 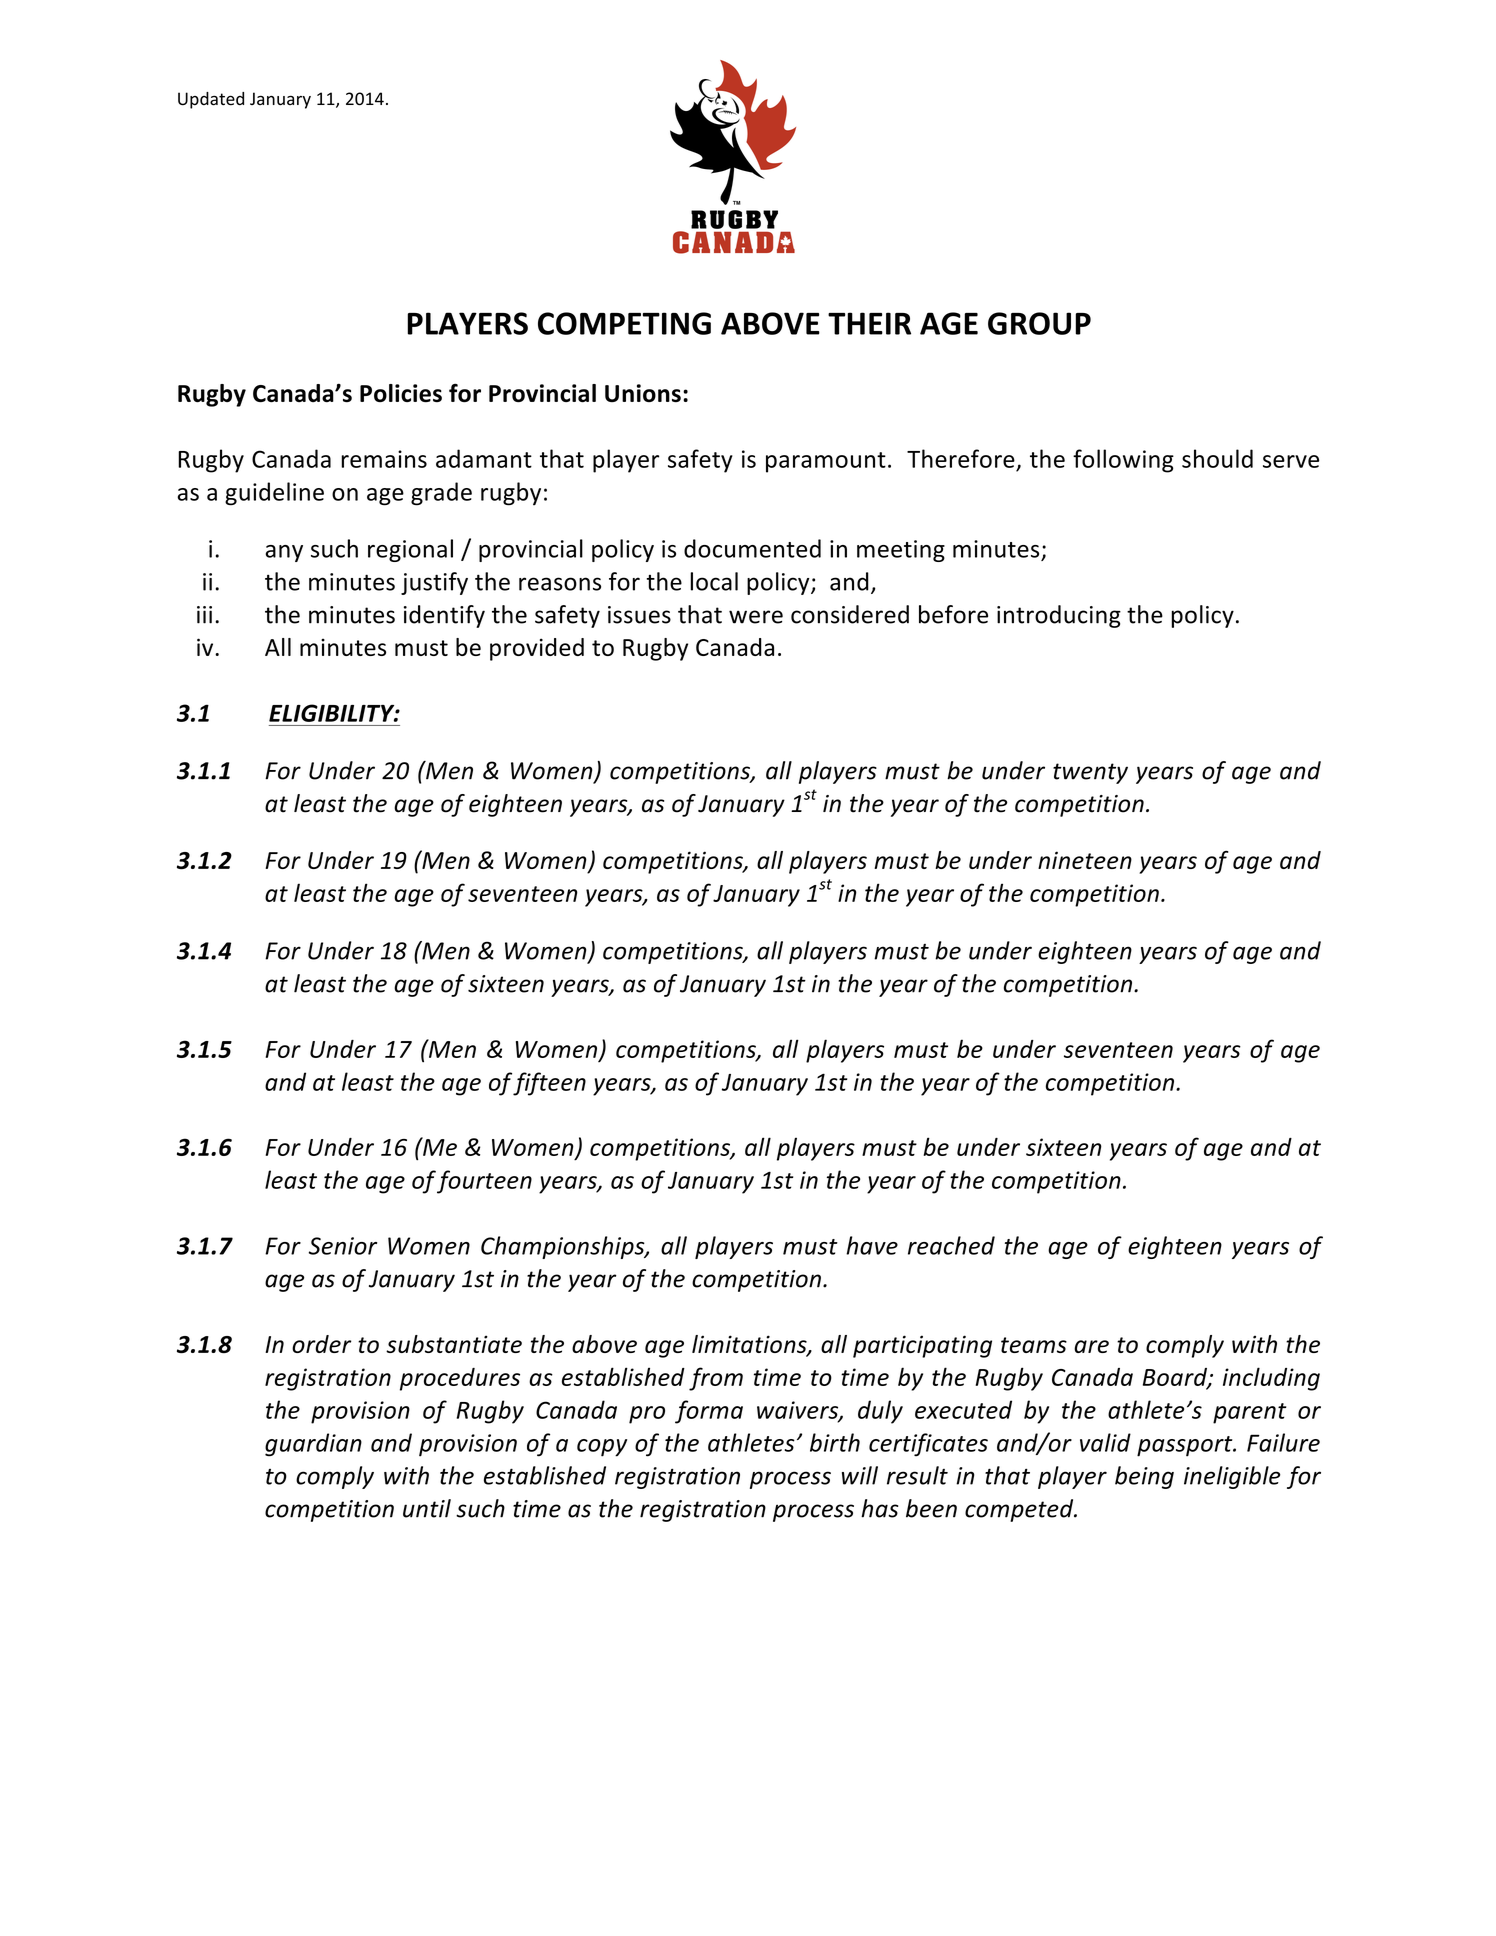 I want to click on reached, so click(x=951, y=1245).
